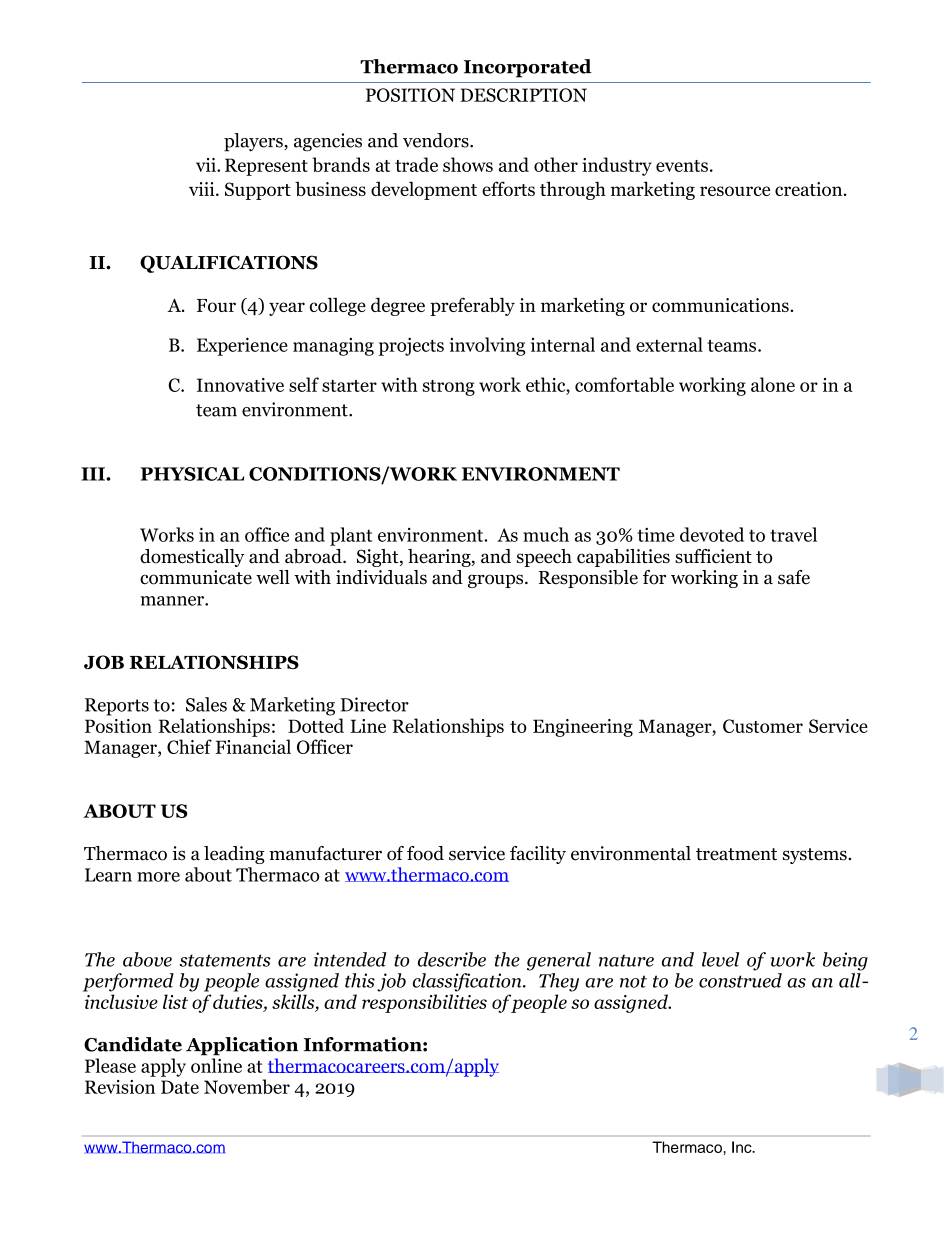  I want to click on groups, so click(497, 581).
